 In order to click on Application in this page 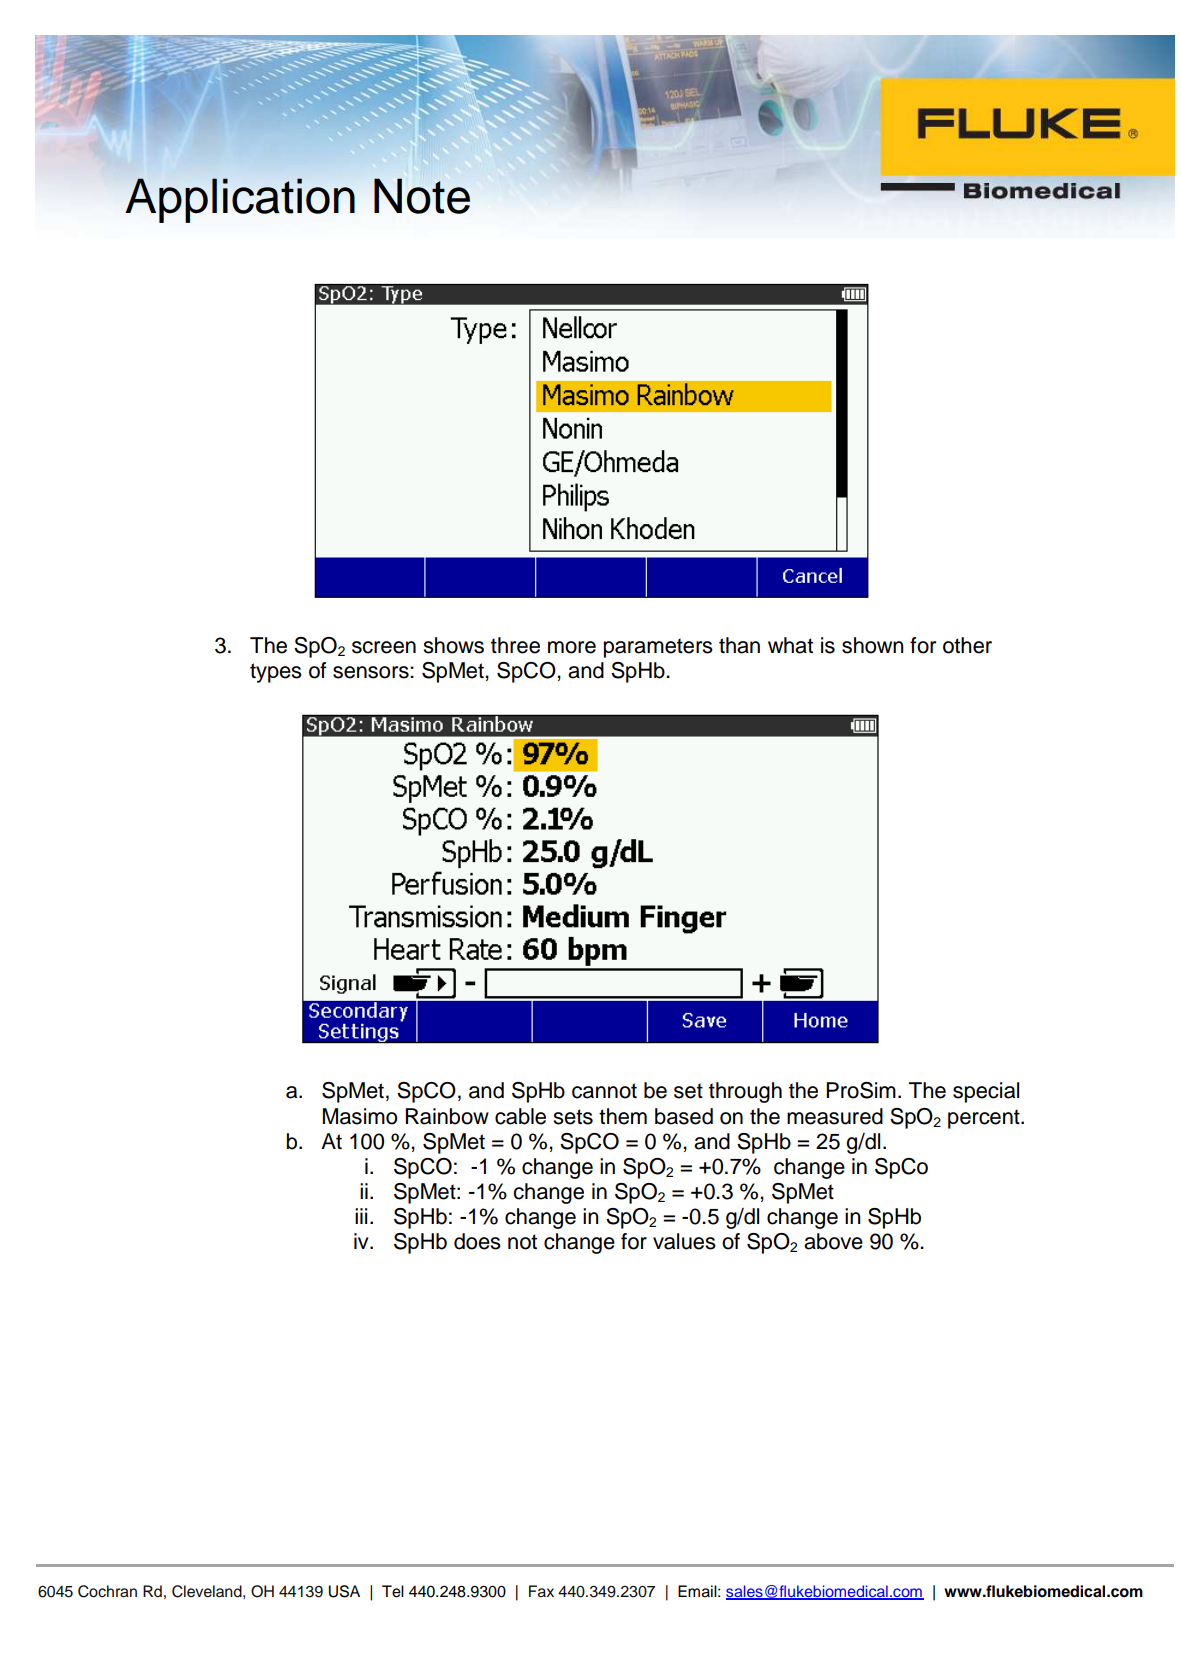, I will do `click(240, 200)`.
